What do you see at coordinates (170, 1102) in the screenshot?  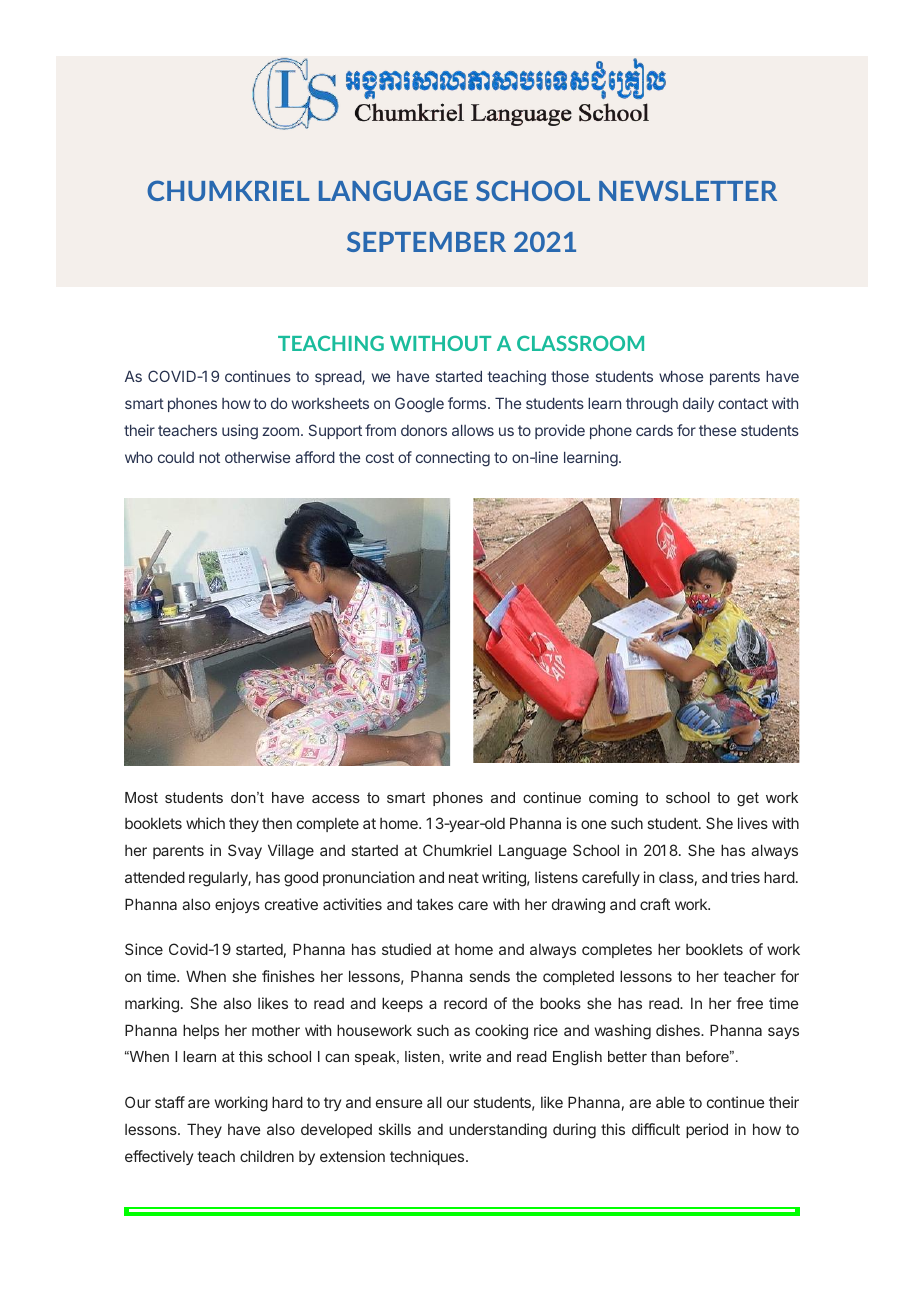 I see `staff` at bounding box center [170, 1102].
